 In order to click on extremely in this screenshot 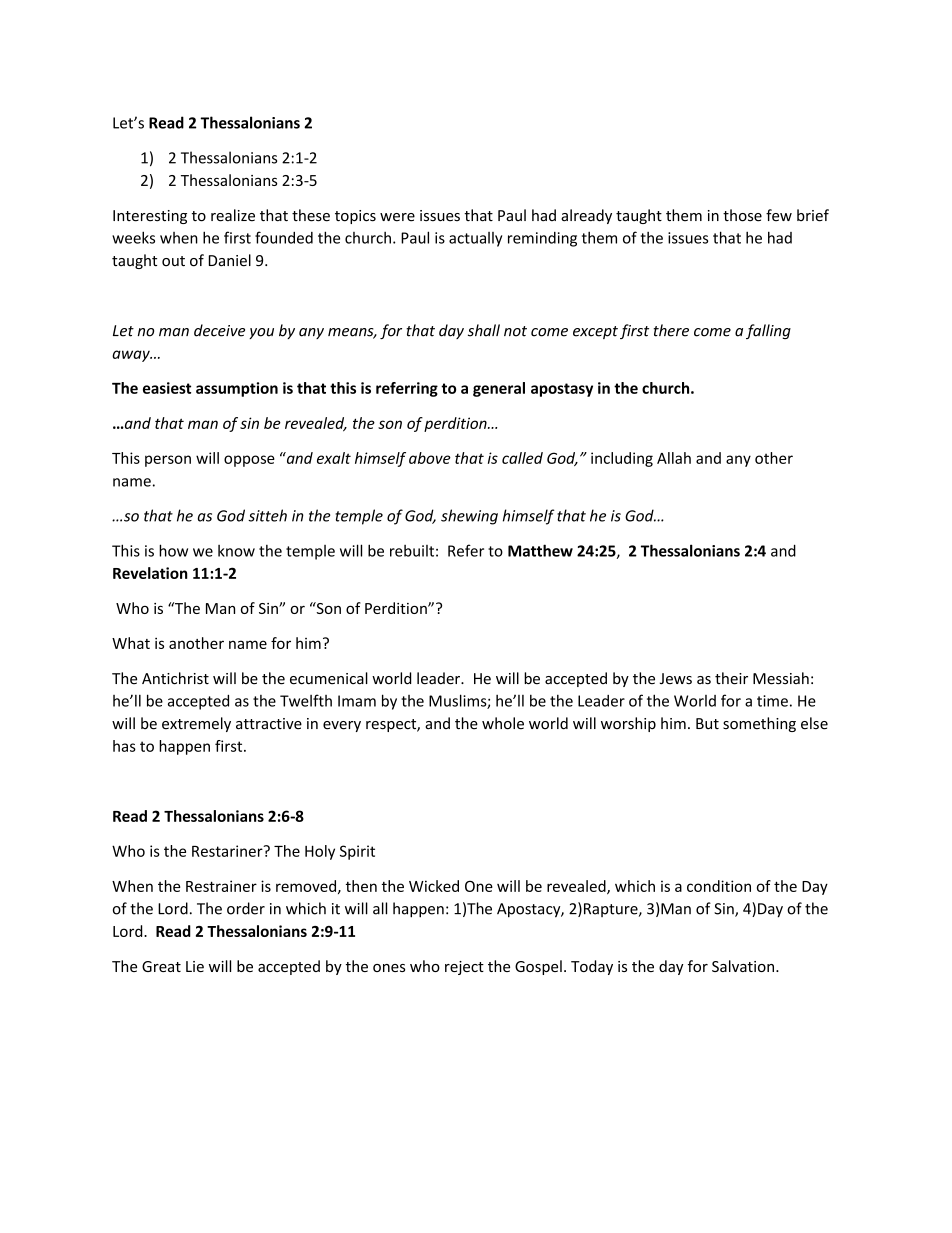, I will do `click(196, 724)`.
